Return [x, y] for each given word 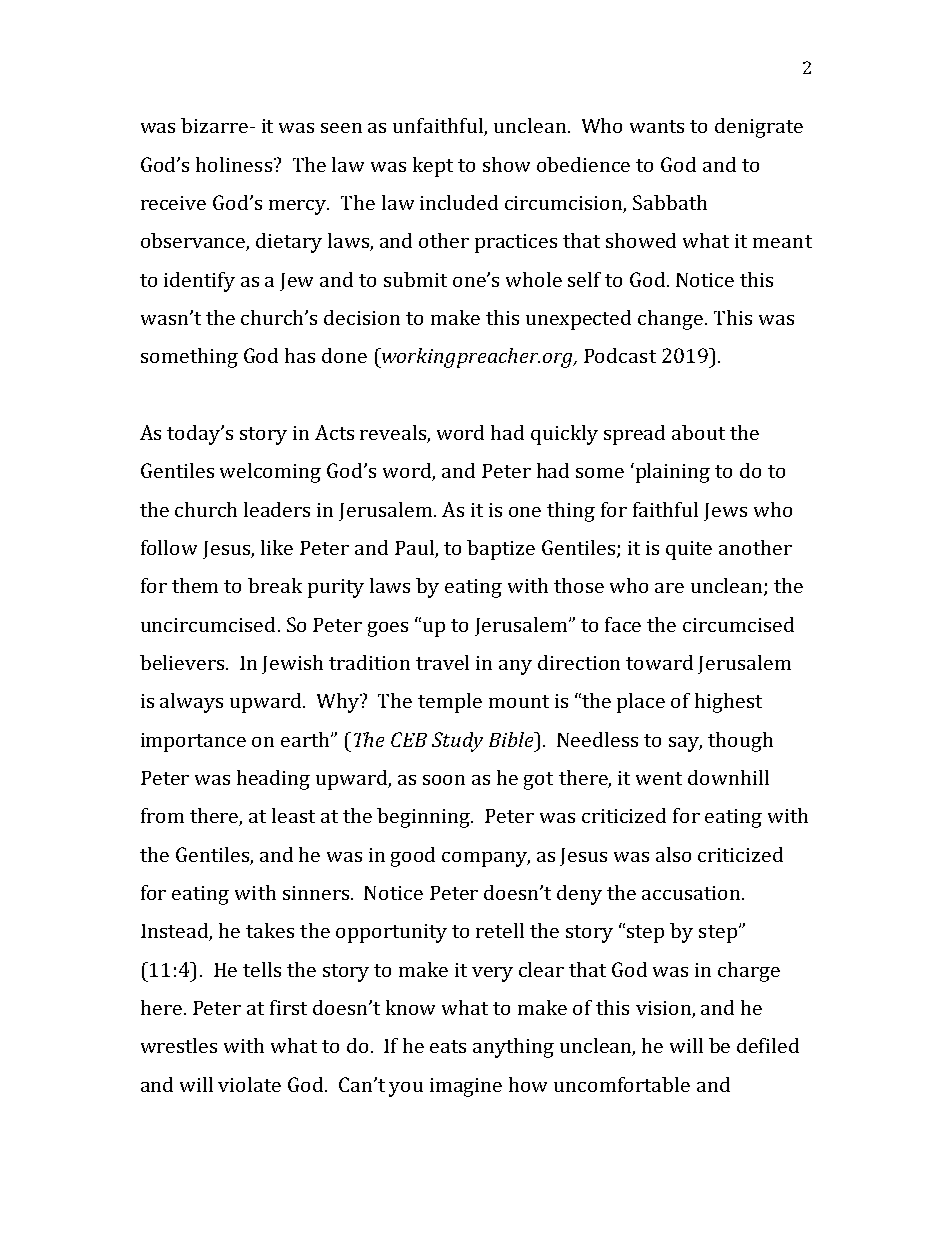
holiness [234, 164]
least [293, 815]
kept [433, 167]
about [698, 432]
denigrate [759, 128]
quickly [564, 435]
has [300, 355]
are [669, 588]
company [486, 859]
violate [249, 1084]
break [275, 585]
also [673, 854]
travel [442, 662]
